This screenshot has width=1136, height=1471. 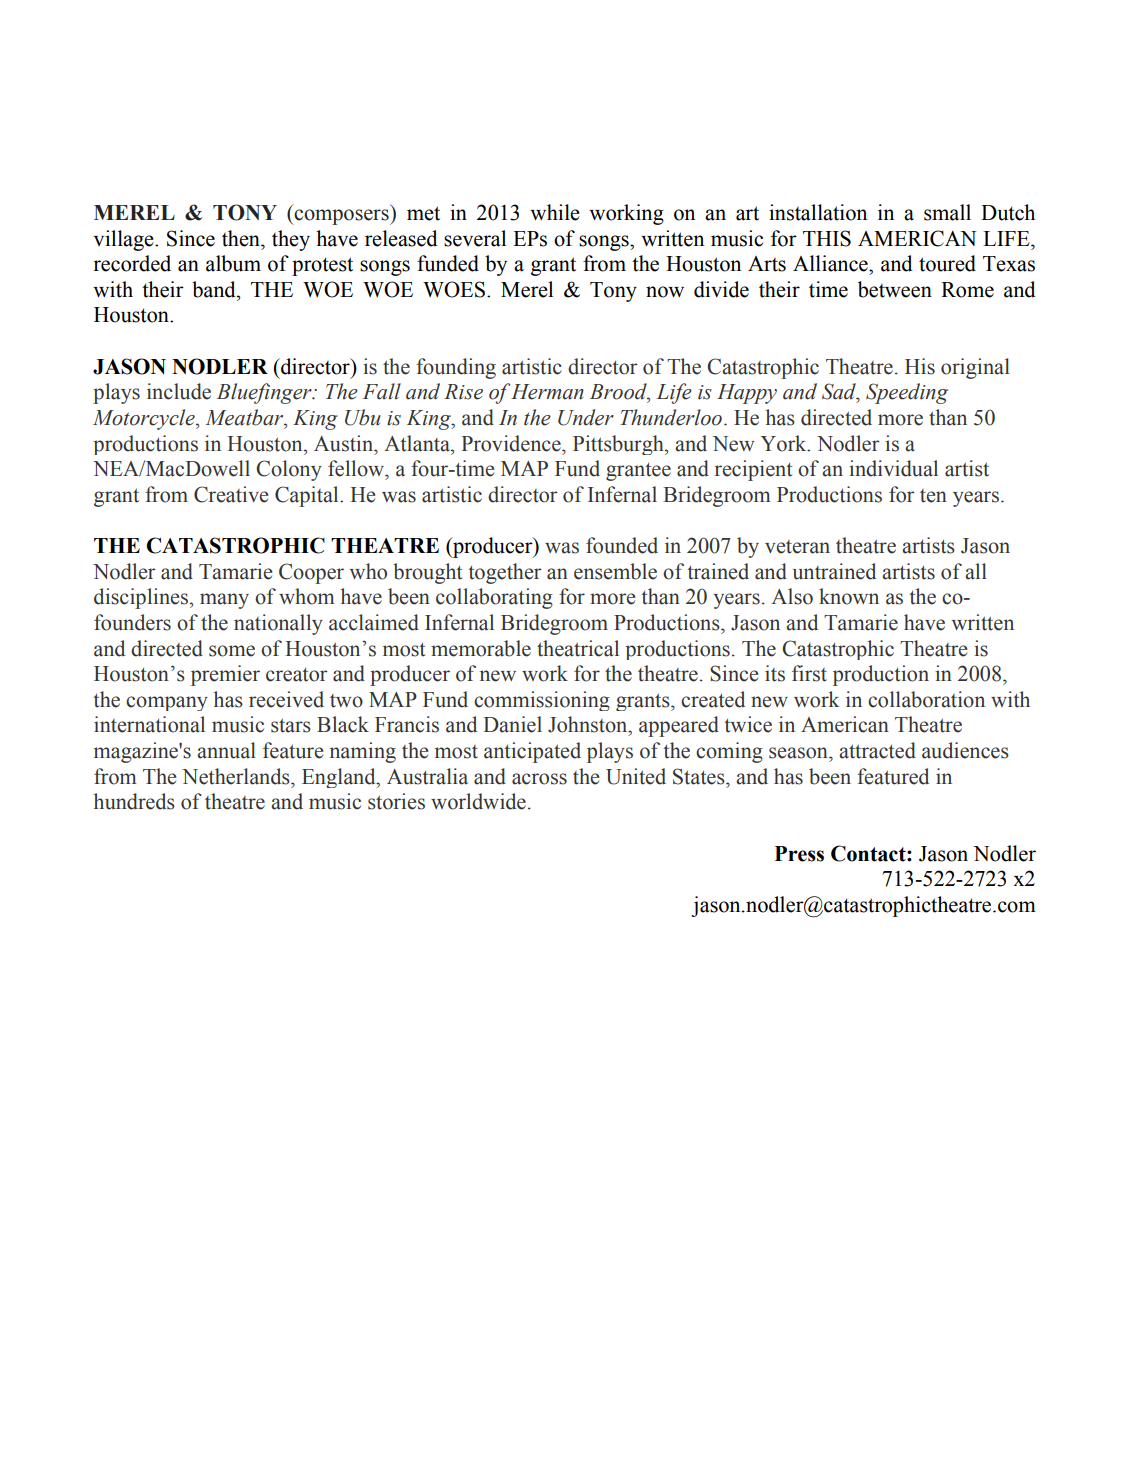 What do you see at coordinates (242, 238) in the screenshot?
I see `then` at bounding box center [242, 238].
